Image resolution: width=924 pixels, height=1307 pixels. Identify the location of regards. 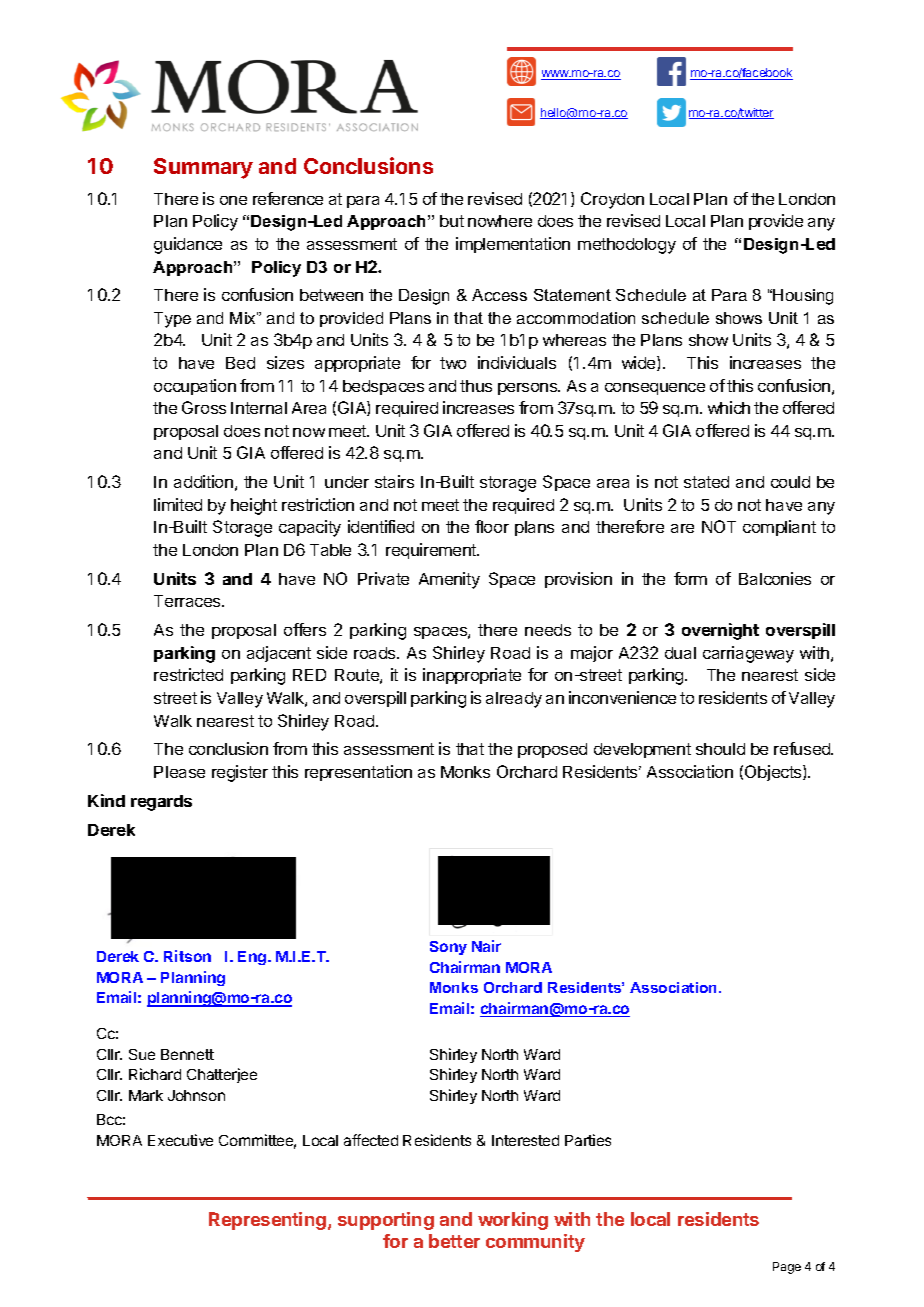
(161, 803).
